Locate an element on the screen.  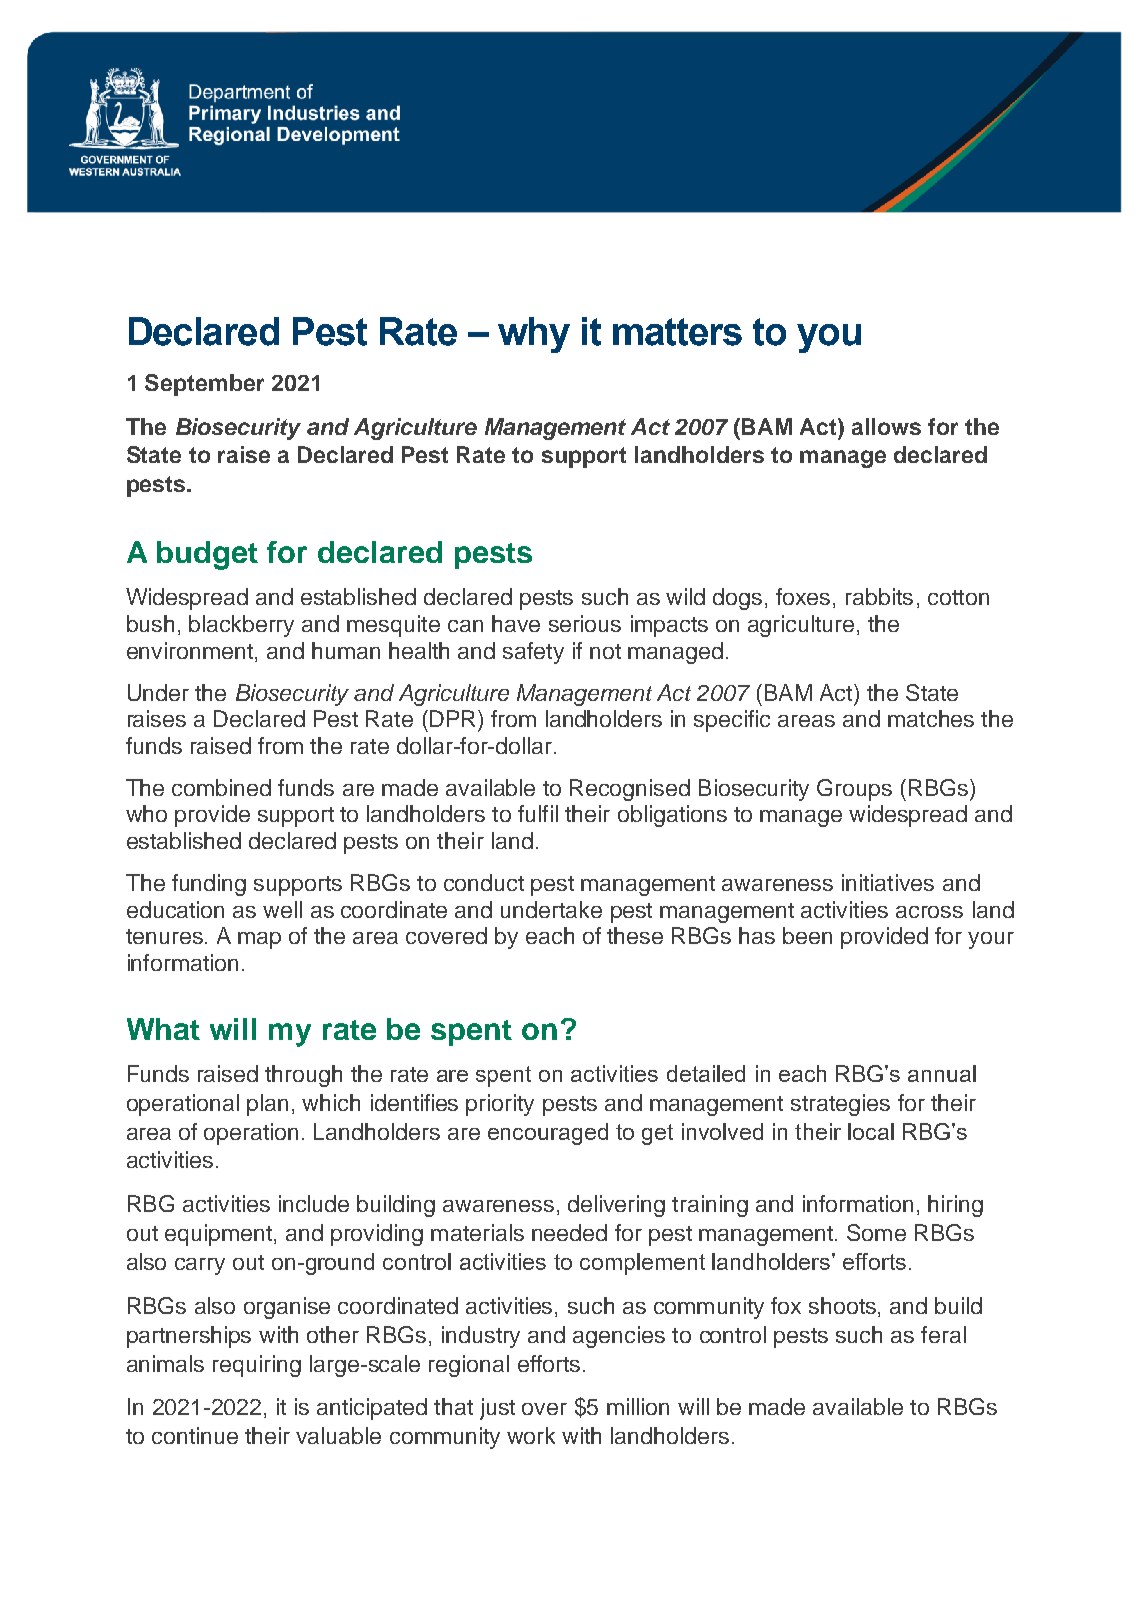
annual is located at coordinates (942, 1073).
